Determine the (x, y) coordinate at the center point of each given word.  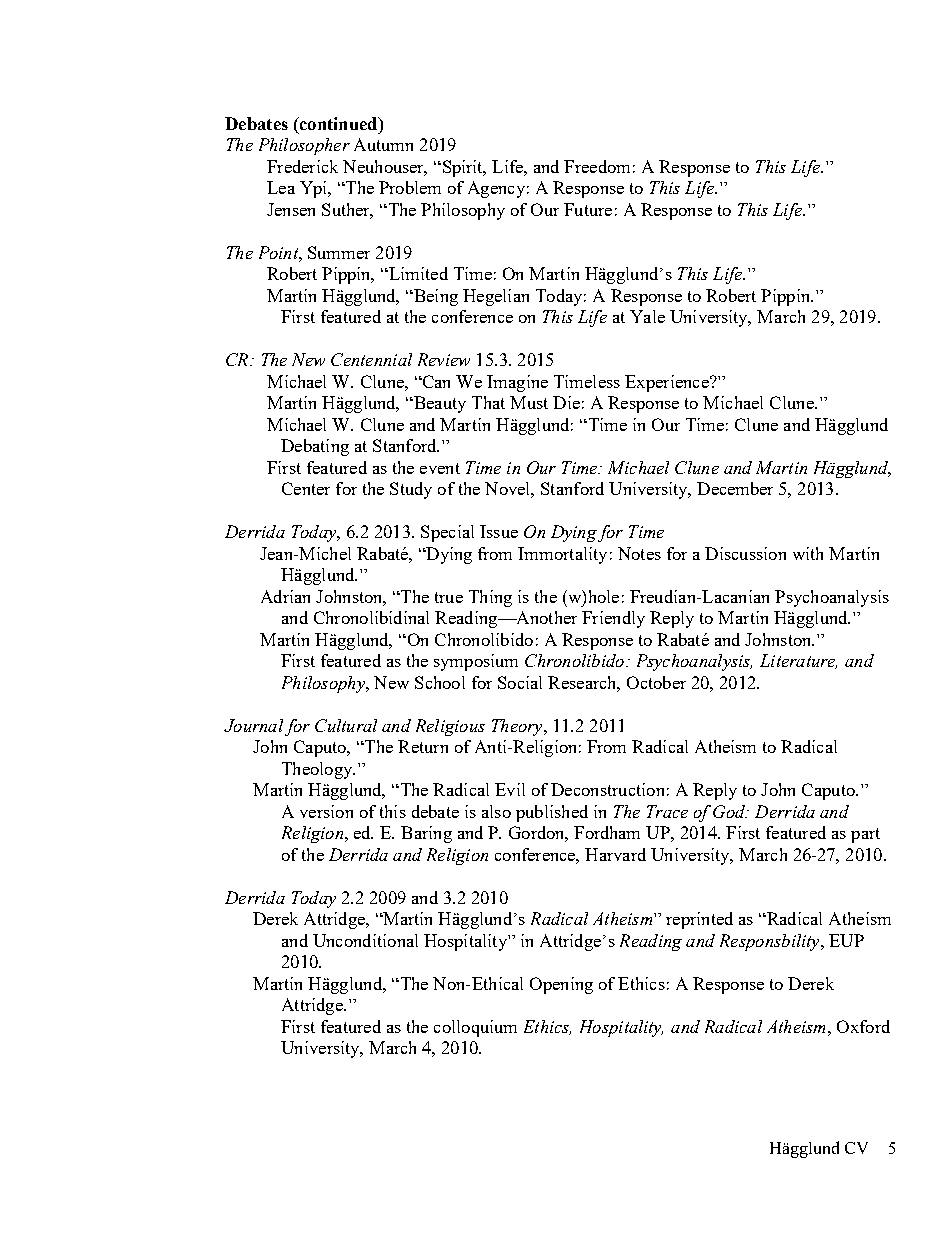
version (326, 811)
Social (520, 682)
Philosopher (304, 146)
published (552, 813)
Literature (798, 661)
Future (588, 209)
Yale (647, 316)
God (730, 811)
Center (306, 488)
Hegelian (496, 297)
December (735, 488)
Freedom (597, 166)
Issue (499, 531)
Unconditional (365, 940)
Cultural (346, 725)
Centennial (371, 359)
